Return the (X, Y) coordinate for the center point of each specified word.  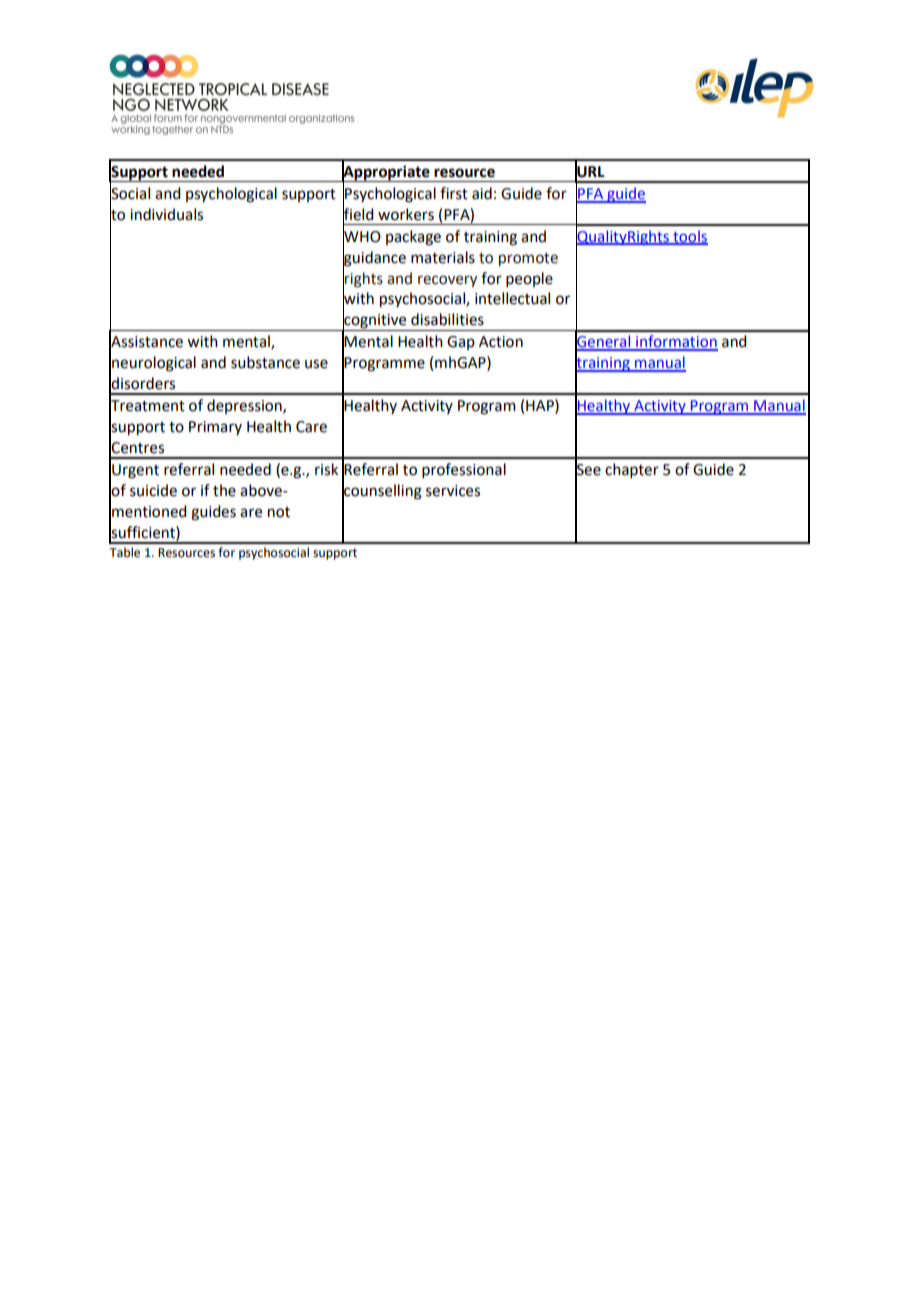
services (453, 491)
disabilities (447, 319)
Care (311, 427)
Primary (215, 428)
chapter (632, 470)
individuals (166, 214)
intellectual (512, 298)
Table (124, 552)
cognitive (375, 321)
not (279, 512)
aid (482, 193)
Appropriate (386, 172)
